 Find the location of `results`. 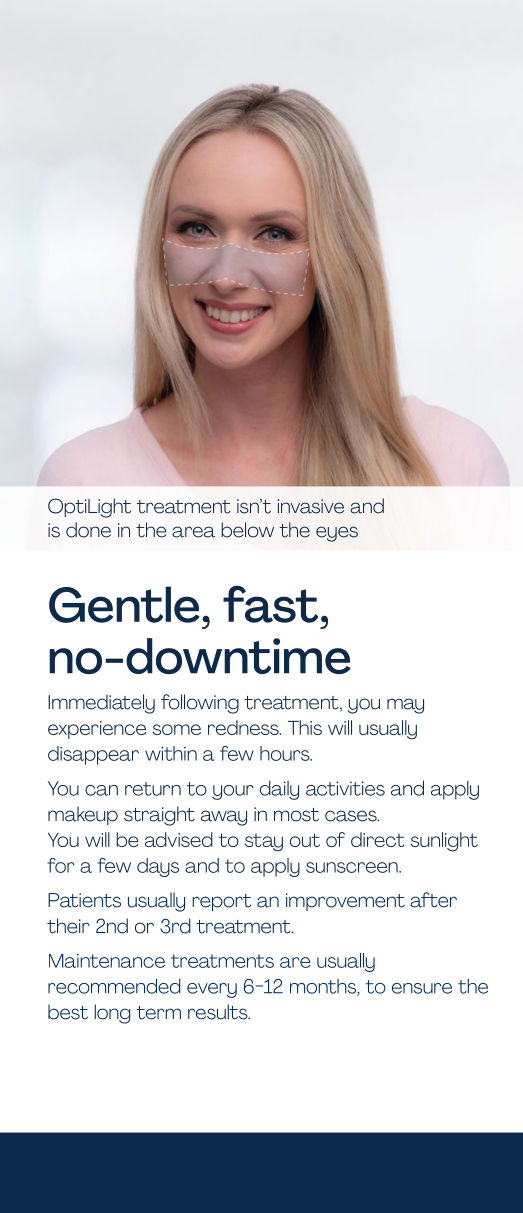

results is located at coordinates (219, 1012).
